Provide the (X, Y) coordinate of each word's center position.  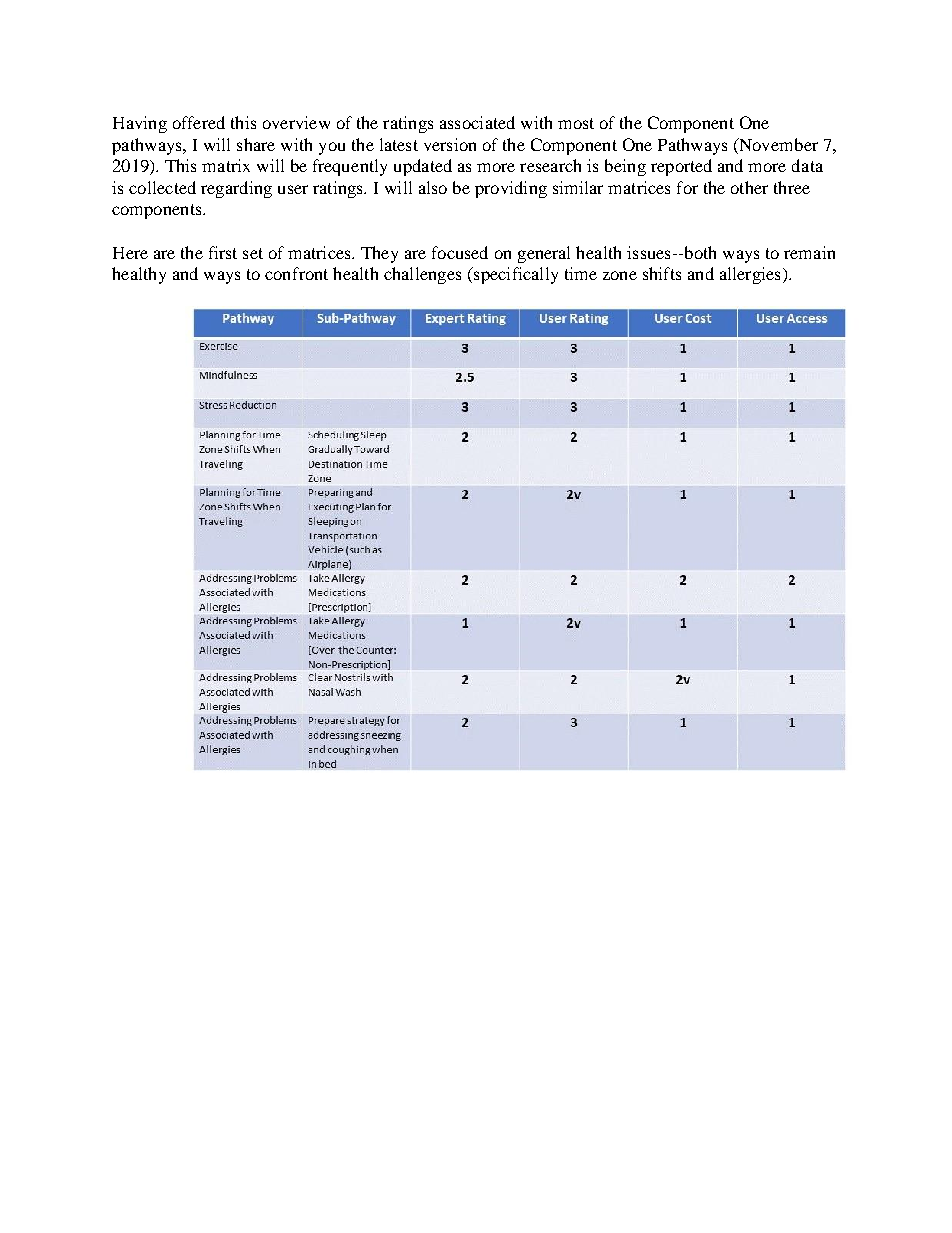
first (223, 252)
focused (460, 252)
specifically (515, 275)
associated (477, 122)
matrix (226, 165)
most (576, 123)
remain (809, 252)
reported (681, 167)
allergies (750, 275)
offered (199, 122)
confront (296, 273)
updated (423, 167)
